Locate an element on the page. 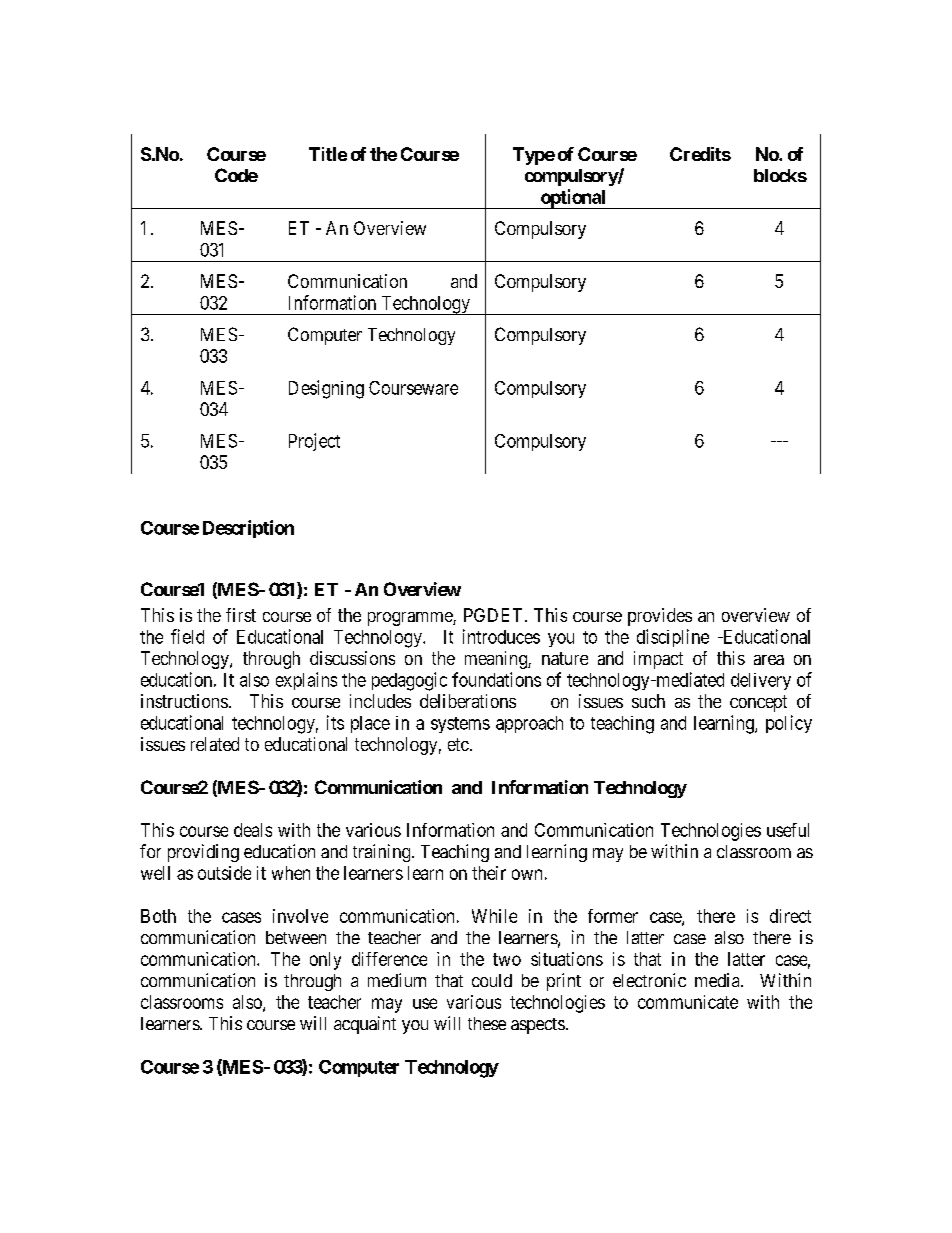  related is located at coordinates (215, 744).
